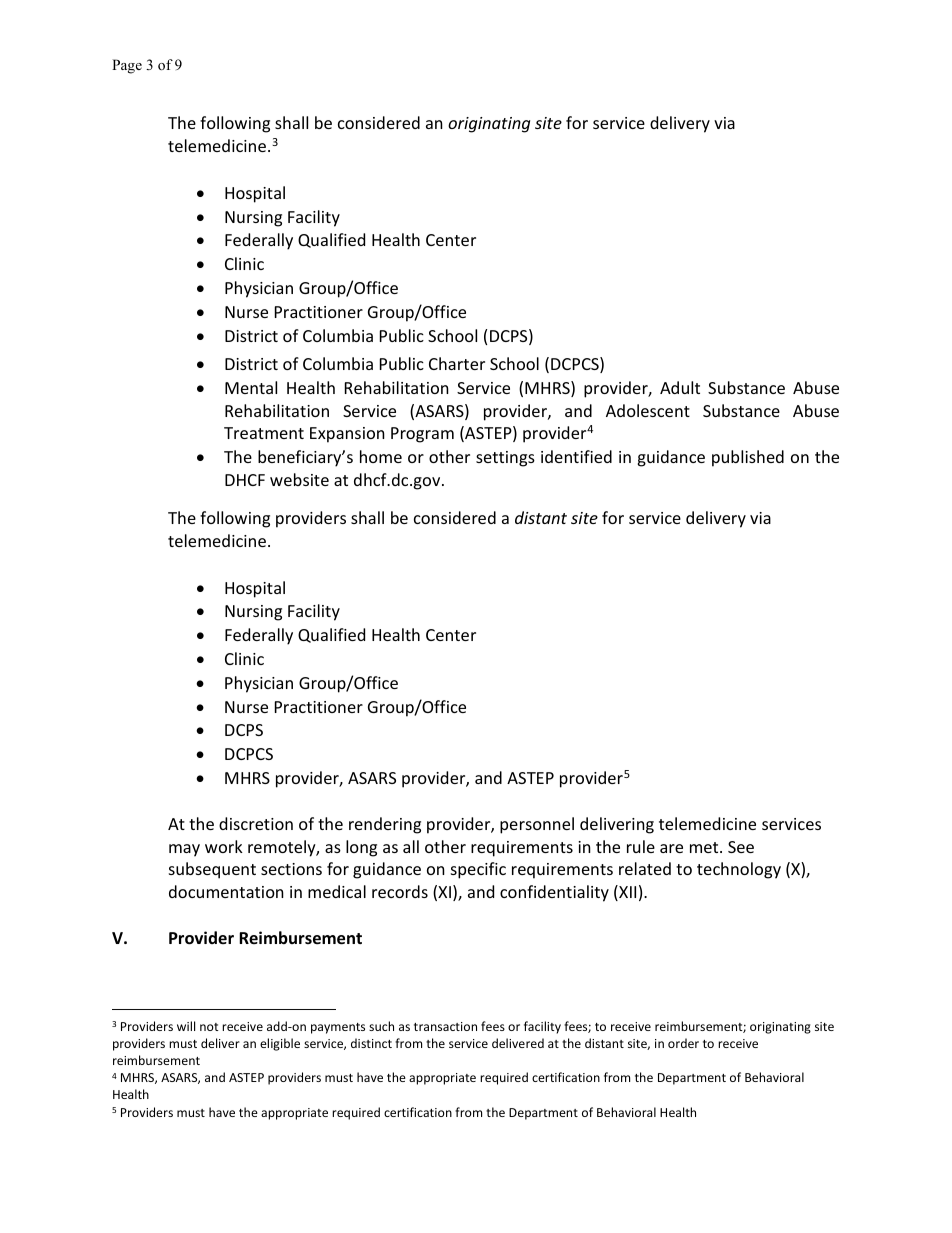 The height and width of the screenshot is (1233, 952). I want to click on published, so click(748, 458).
